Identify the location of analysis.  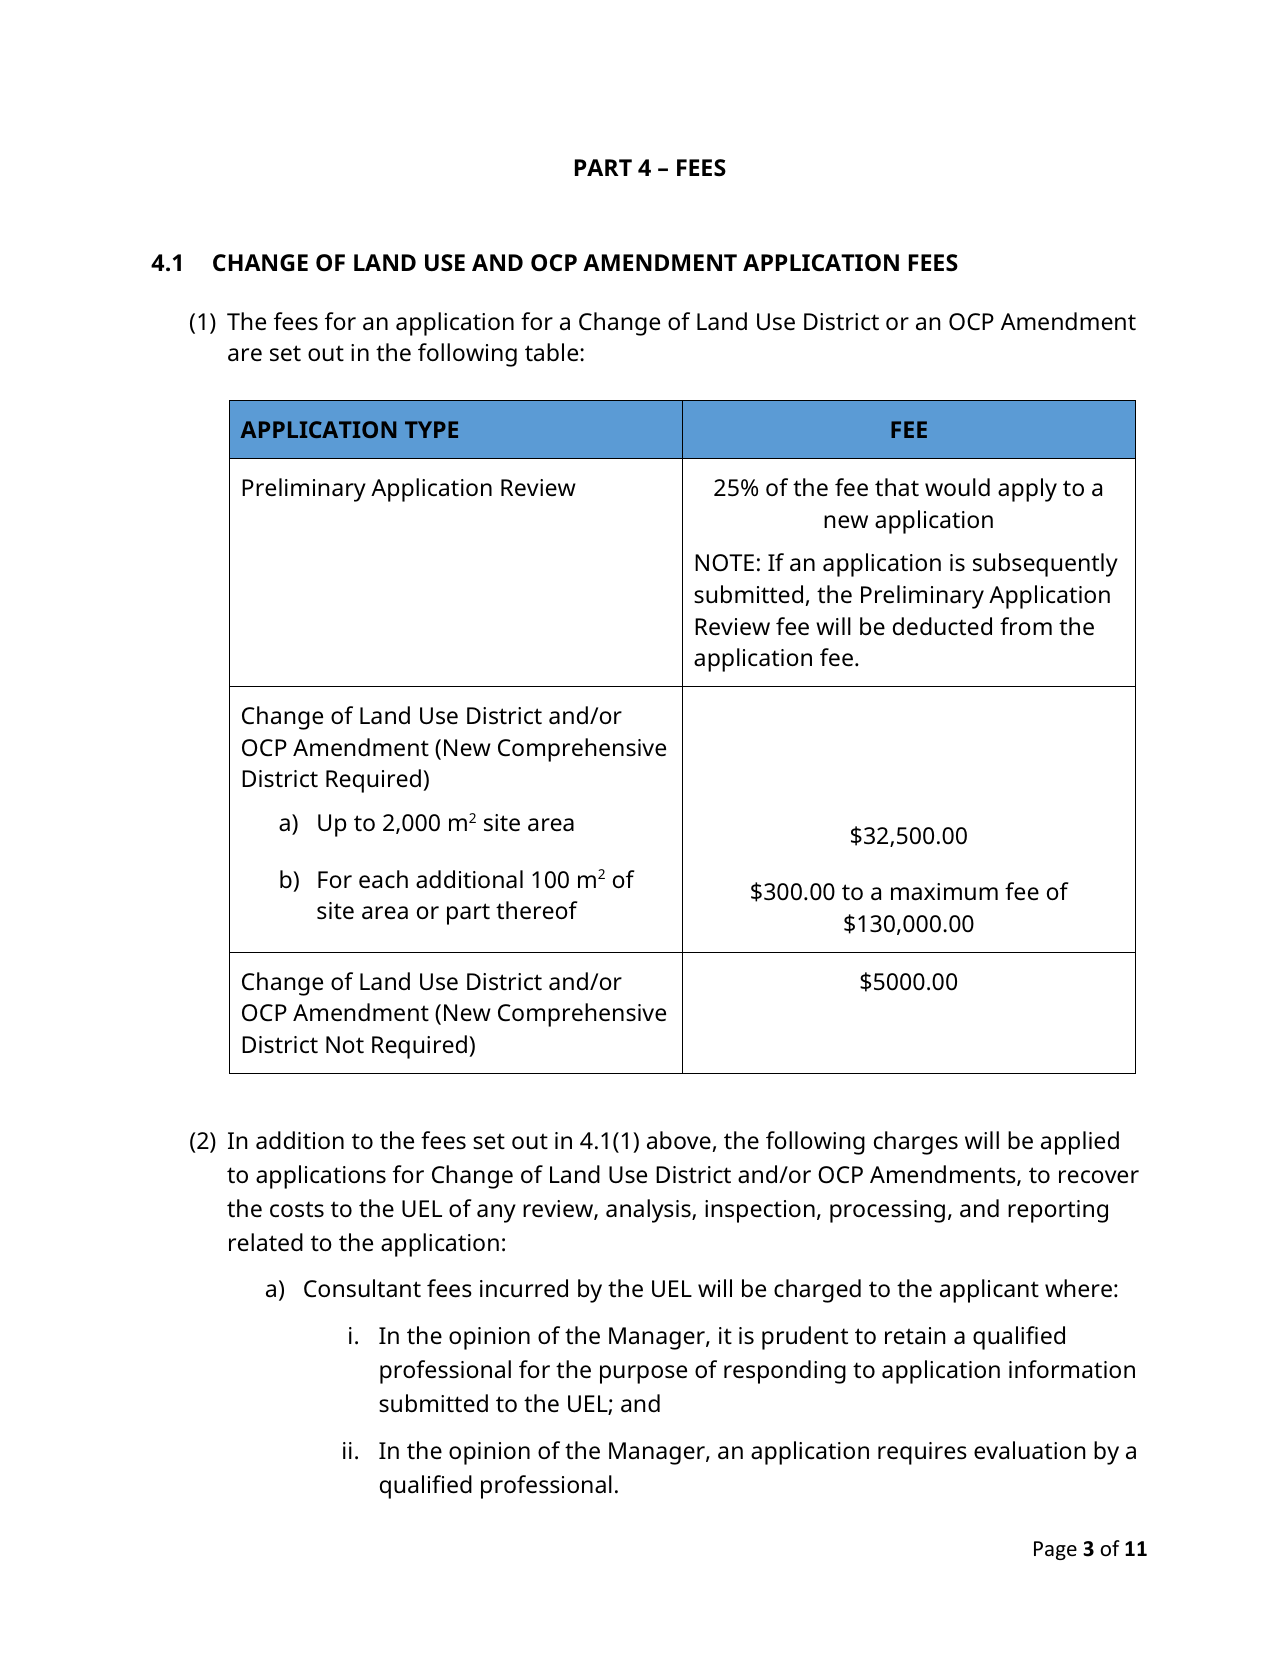
(649, 1211).
